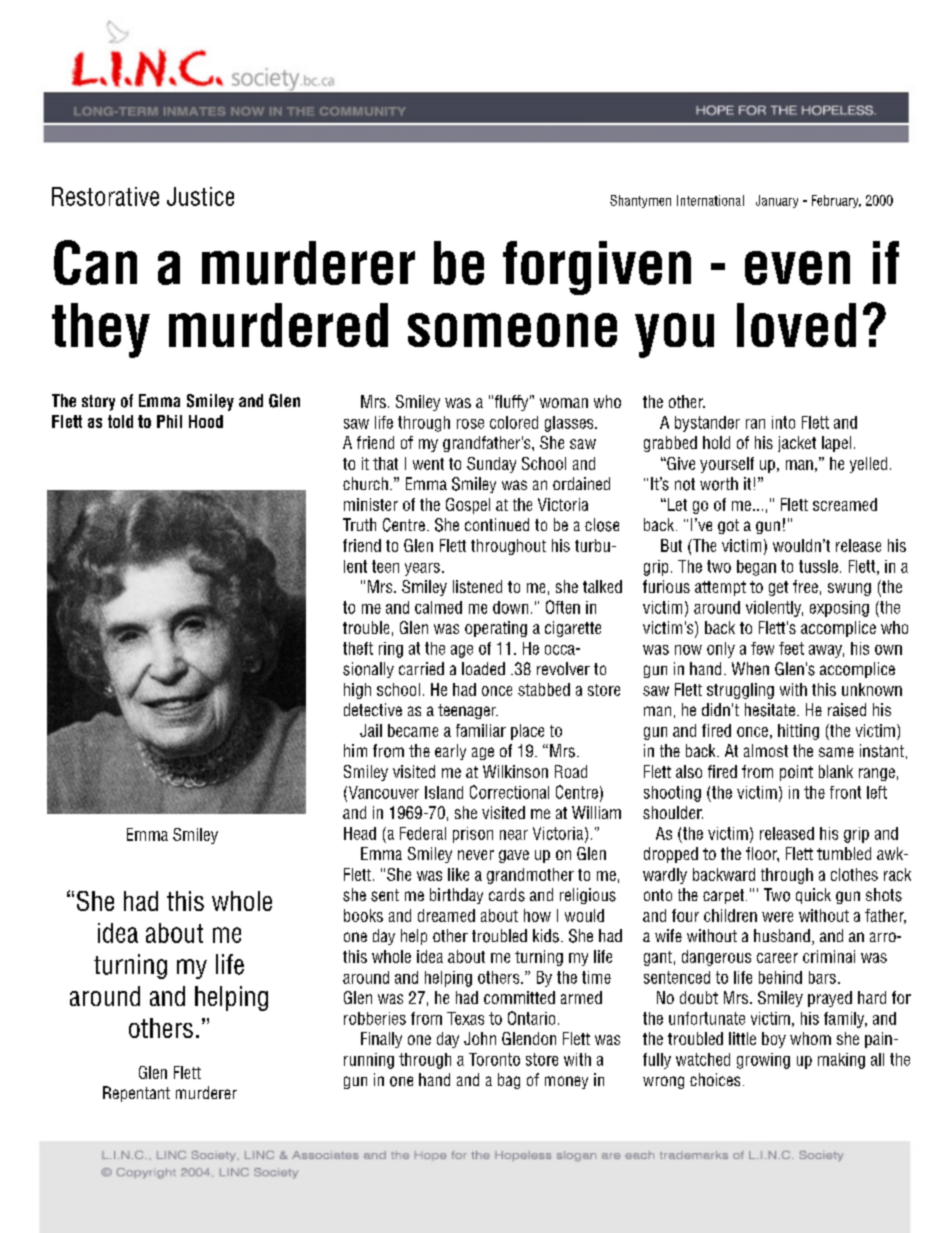  I want to click on bag, so click(509, 1081).
